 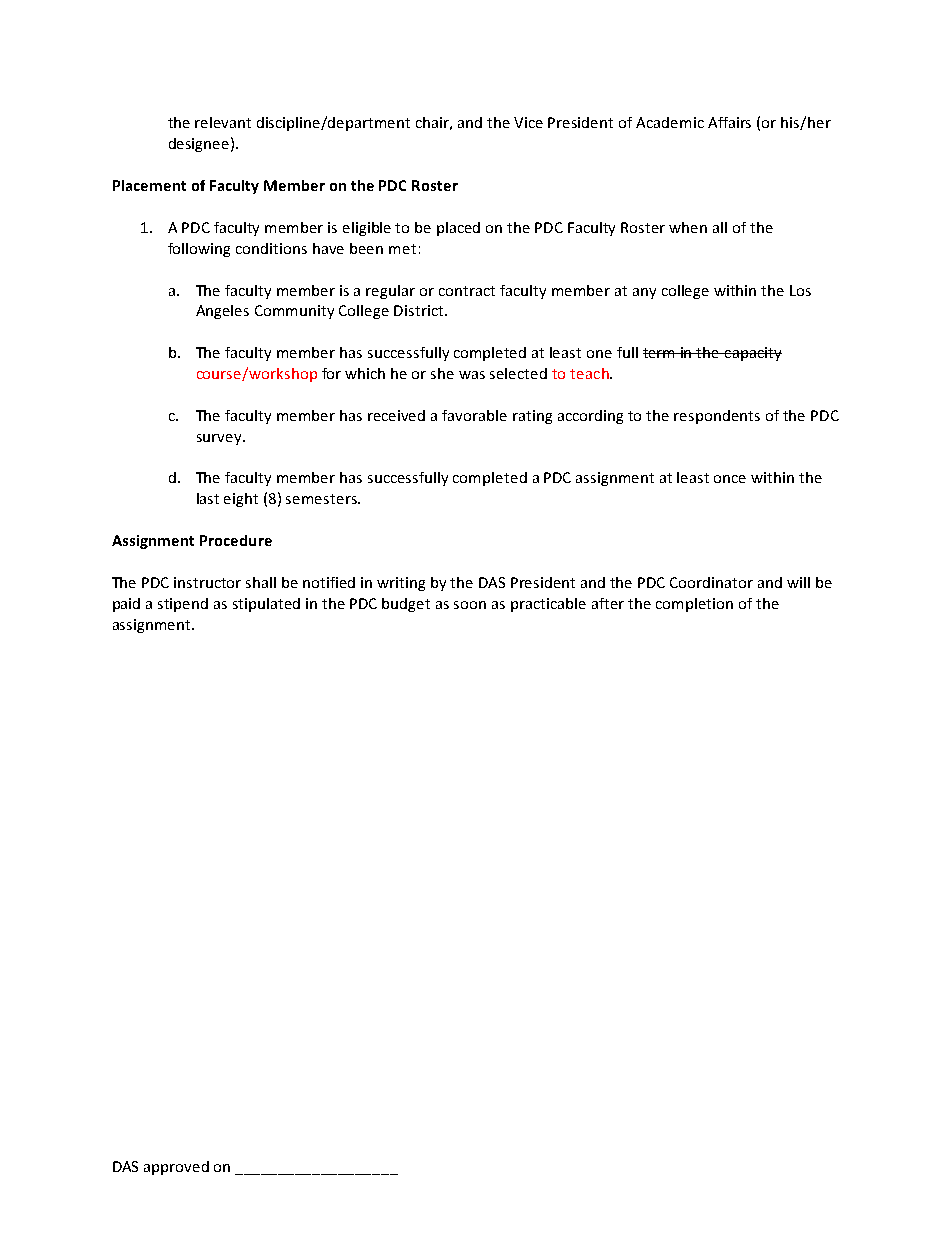 I want to click on completion, so click(x=694, y=605).
